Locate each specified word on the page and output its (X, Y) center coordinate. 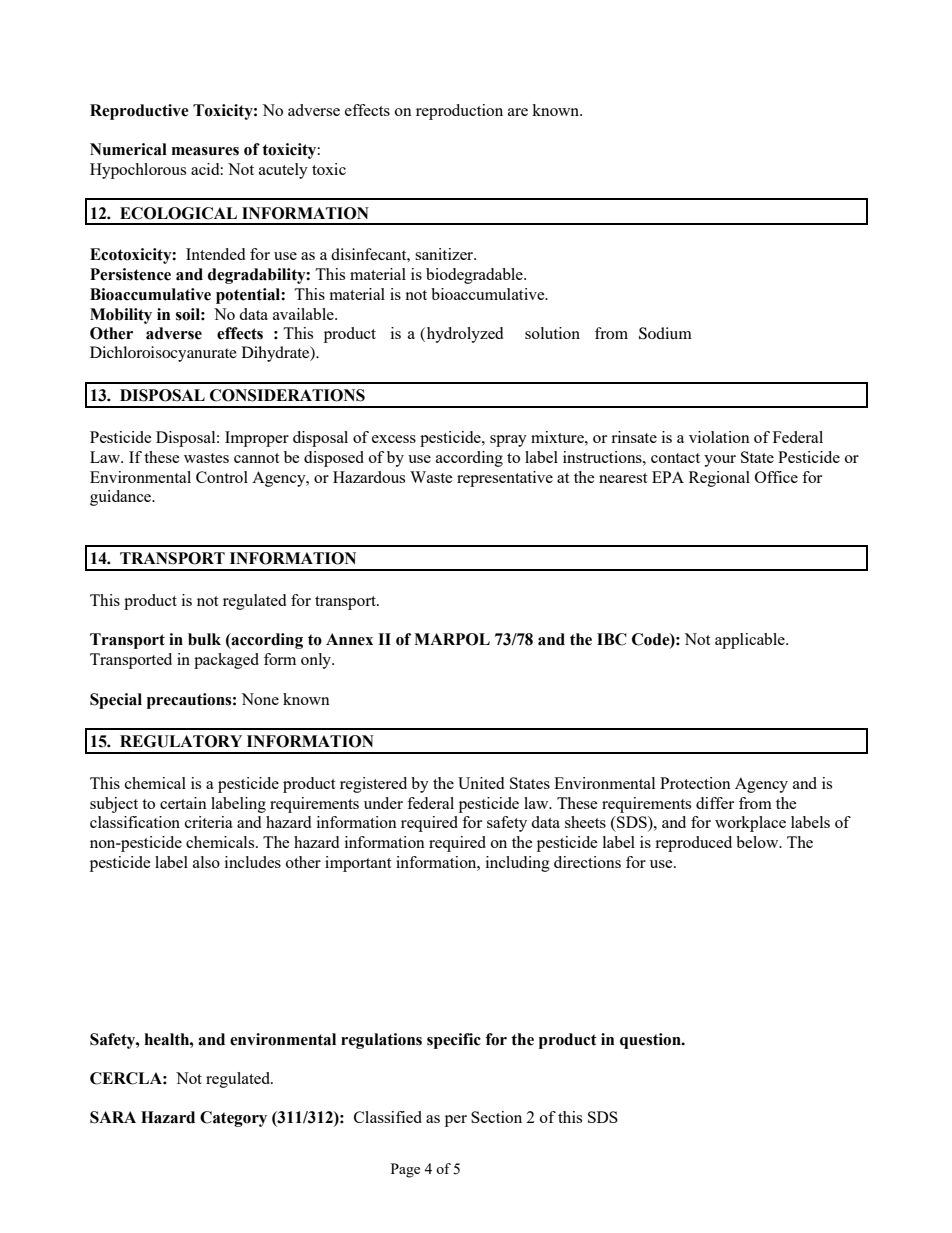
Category (233, 1119)
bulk (204, 639)
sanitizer (445, 254)
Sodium (665, 333)
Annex (349, 639)
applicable (751, 641)
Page (405, 1170)
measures (205, 151)
